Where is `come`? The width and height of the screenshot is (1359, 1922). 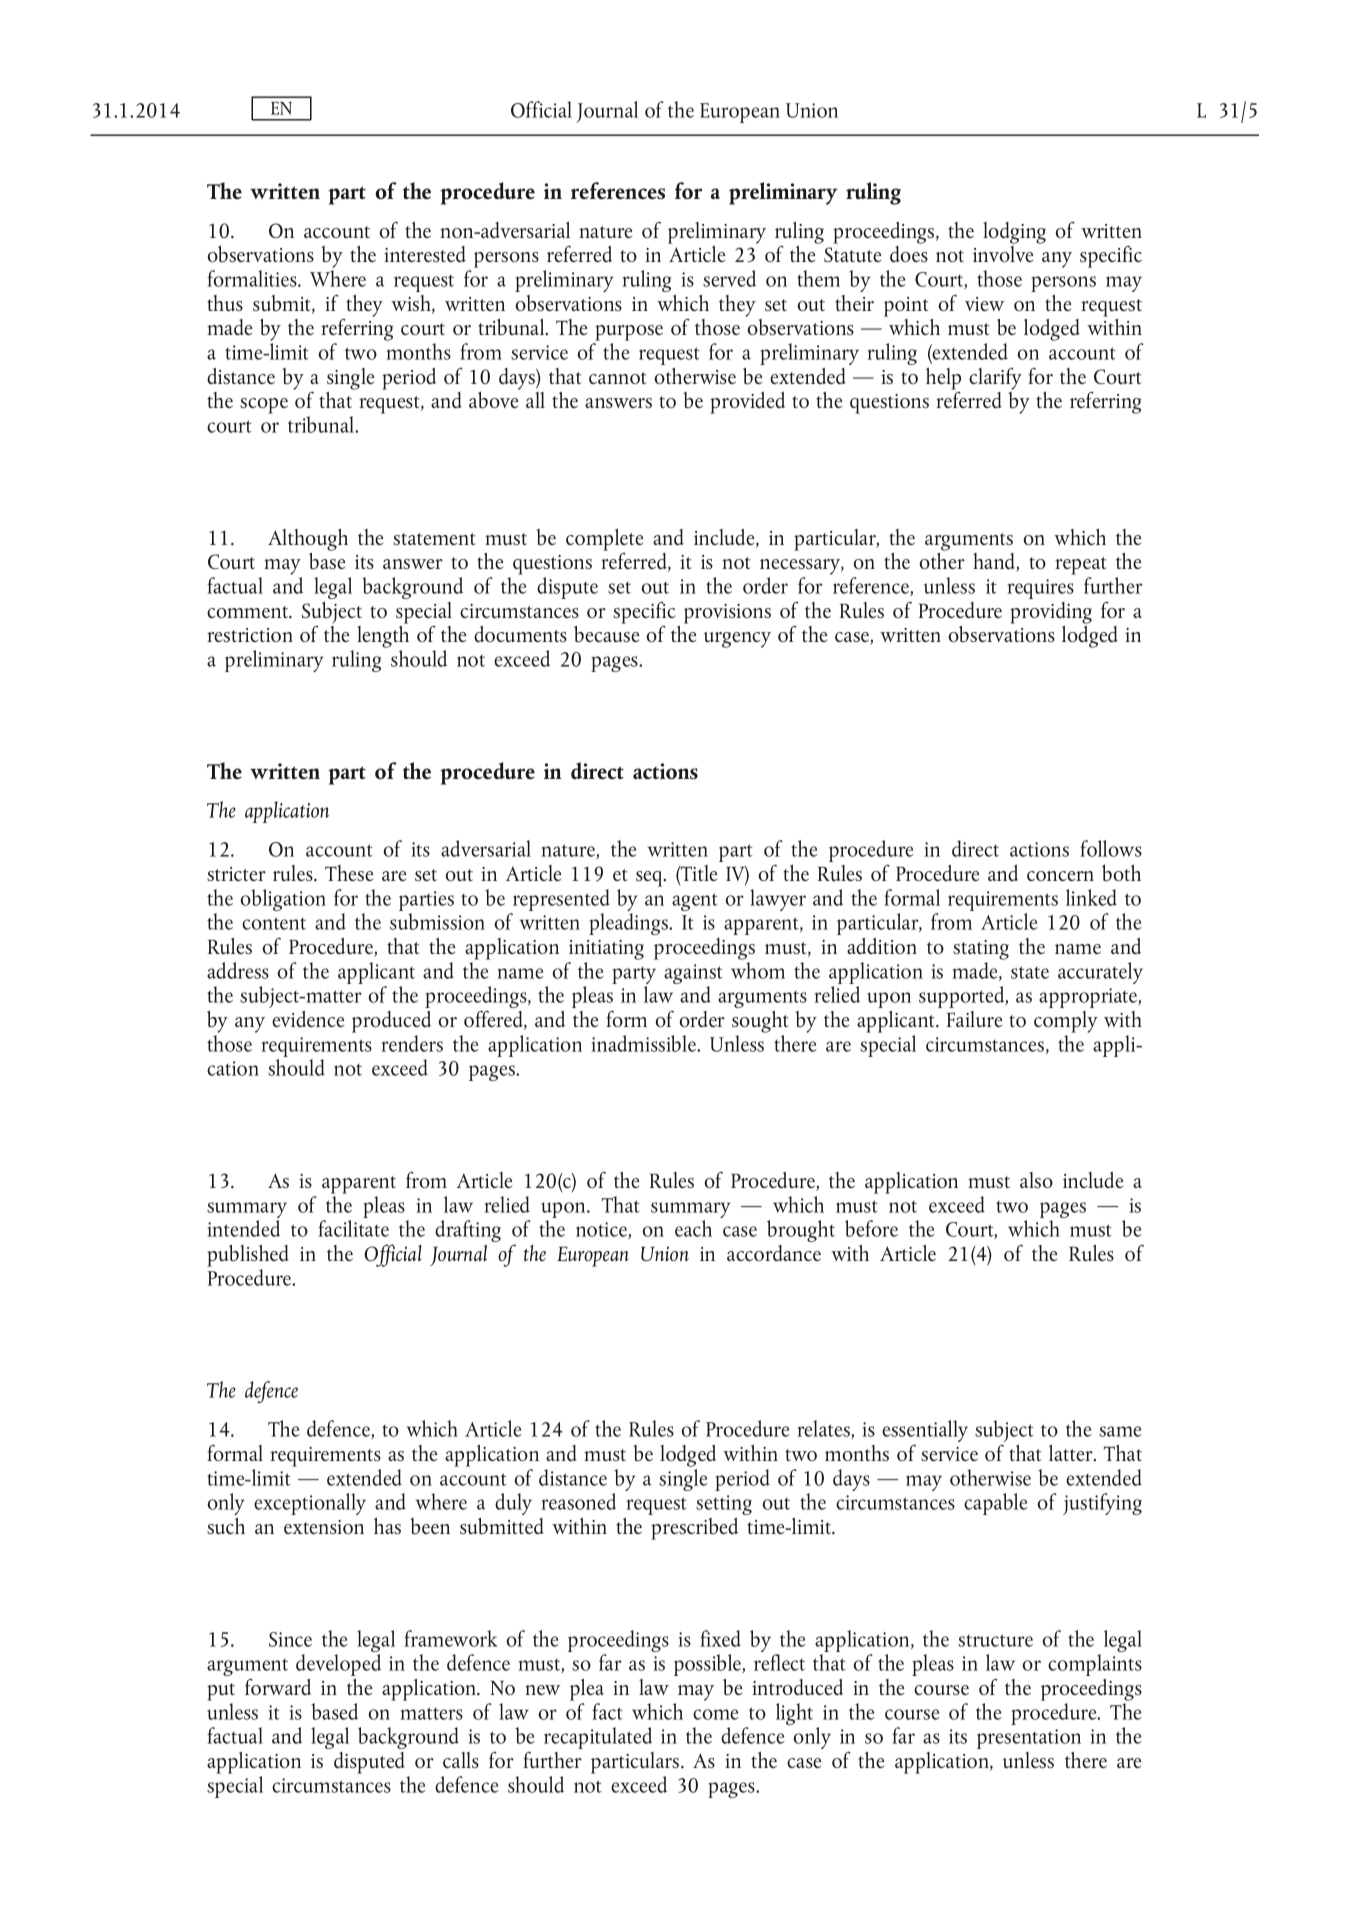 come is located at coordinates (716, 1714).
